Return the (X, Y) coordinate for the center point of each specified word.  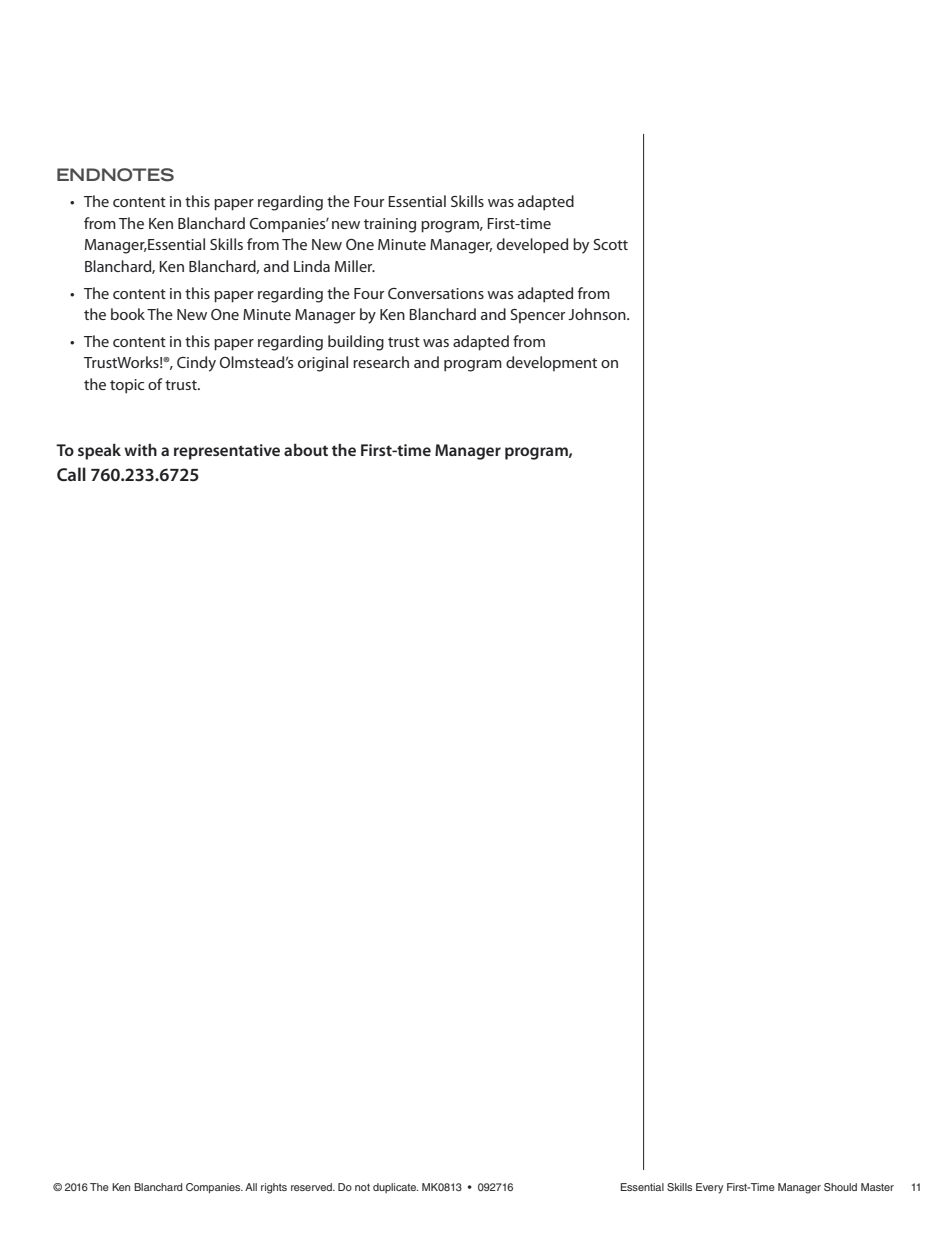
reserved (312, 1187)
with (140, 450)
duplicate (395, 1188)
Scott (611, 244)
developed (532, 246)
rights (274, 1188)
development (551, 363)
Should (840, 1187)
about (306, 450)
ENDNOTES (115, 175)
